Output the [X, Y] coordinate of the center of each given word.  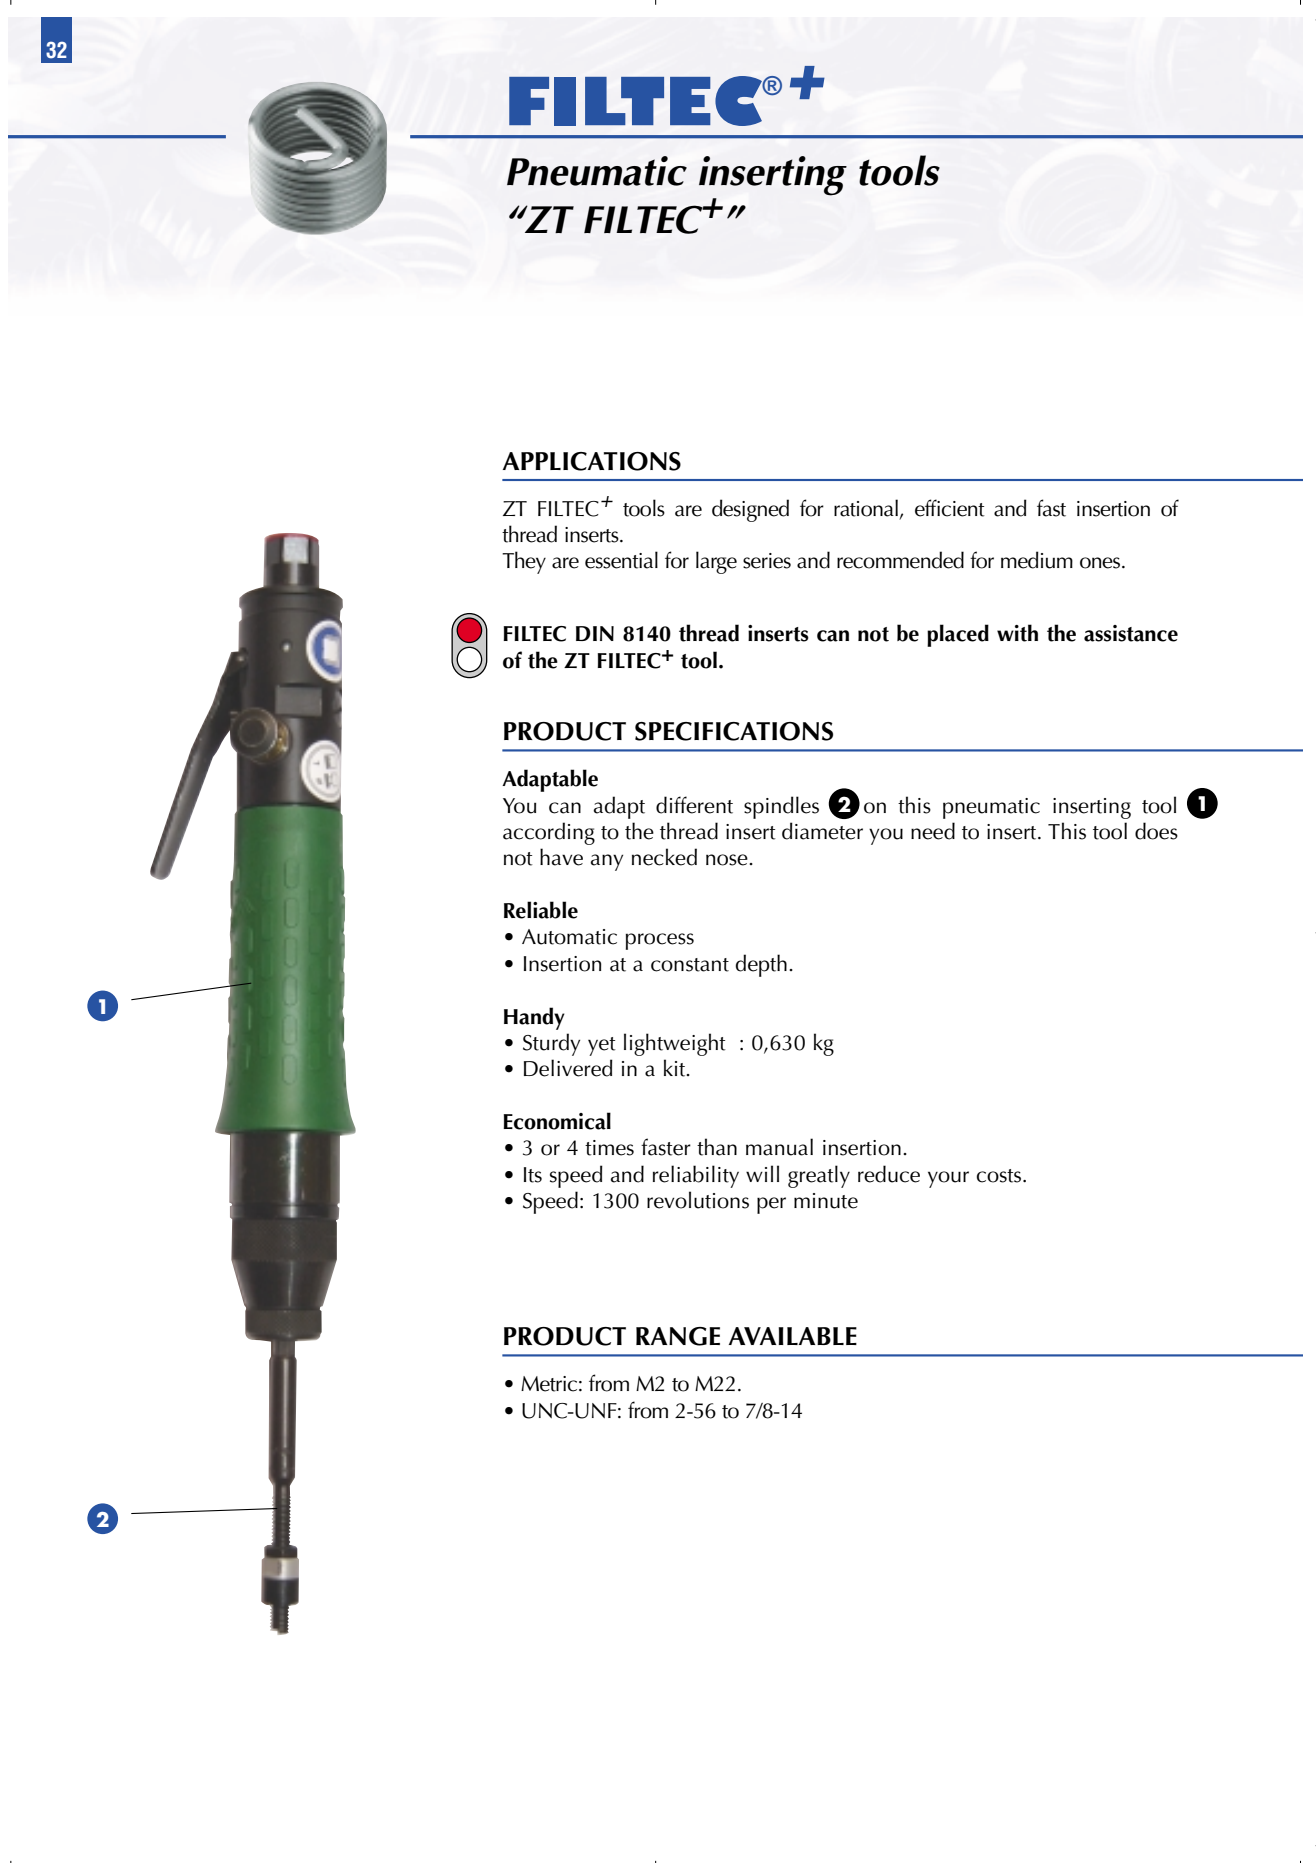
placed [958, 635]
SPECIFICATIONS [734, 731]
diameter [822, 831]
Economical [557, 1121]
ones [1101, 563]
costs [1000, 1176]
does [1156, 831]
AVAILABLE [793, 1336]
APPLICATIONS [592, 461]
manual [779, 1147]
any [606, 862]
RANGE [678, 1336]
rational [866, 508]
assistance [1131, 633]
